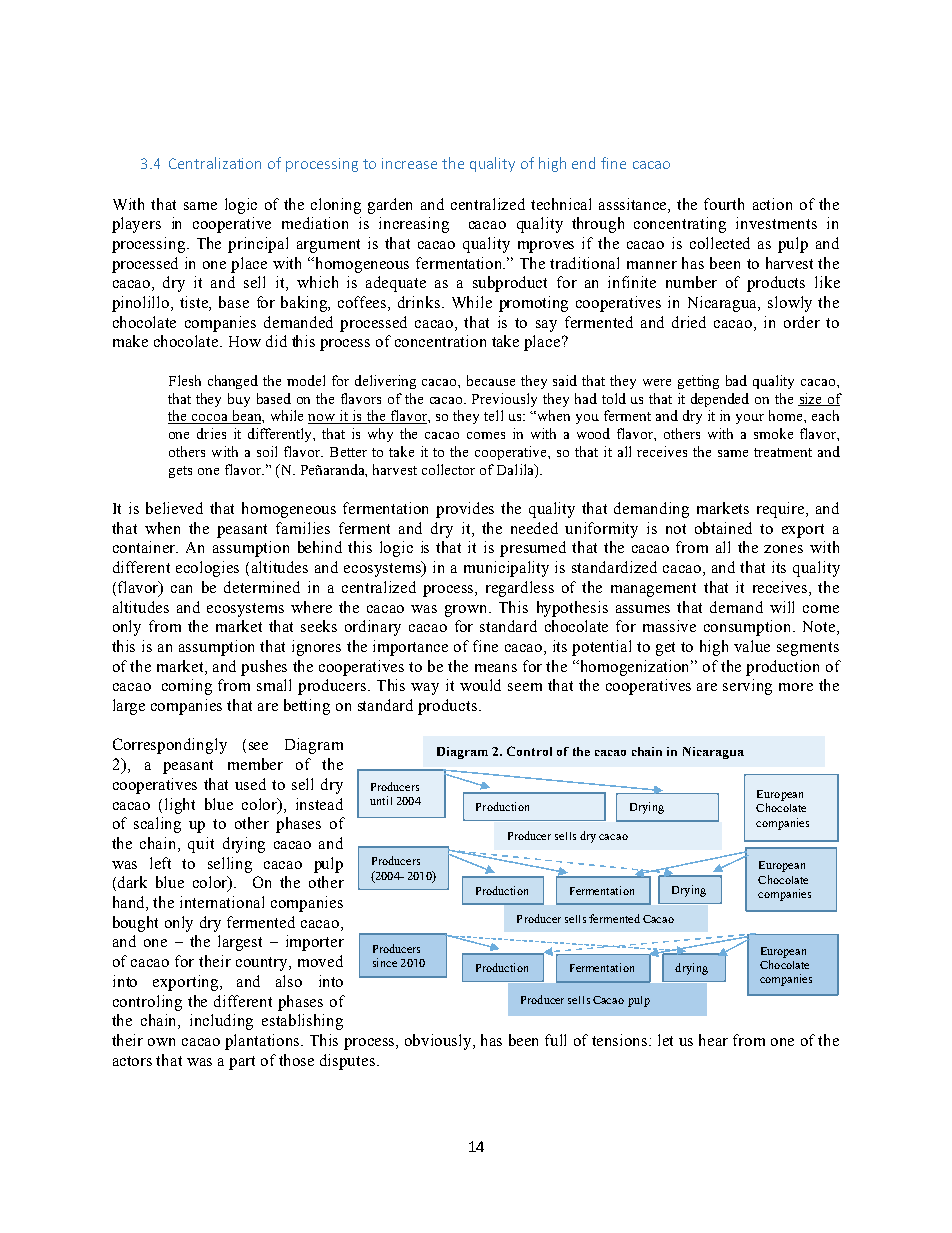 This screenshot has height=1233, width=952. What do you see at coordinates (181, 589) in the screenshot?
I see `can` at bounding box center [181, 589].
